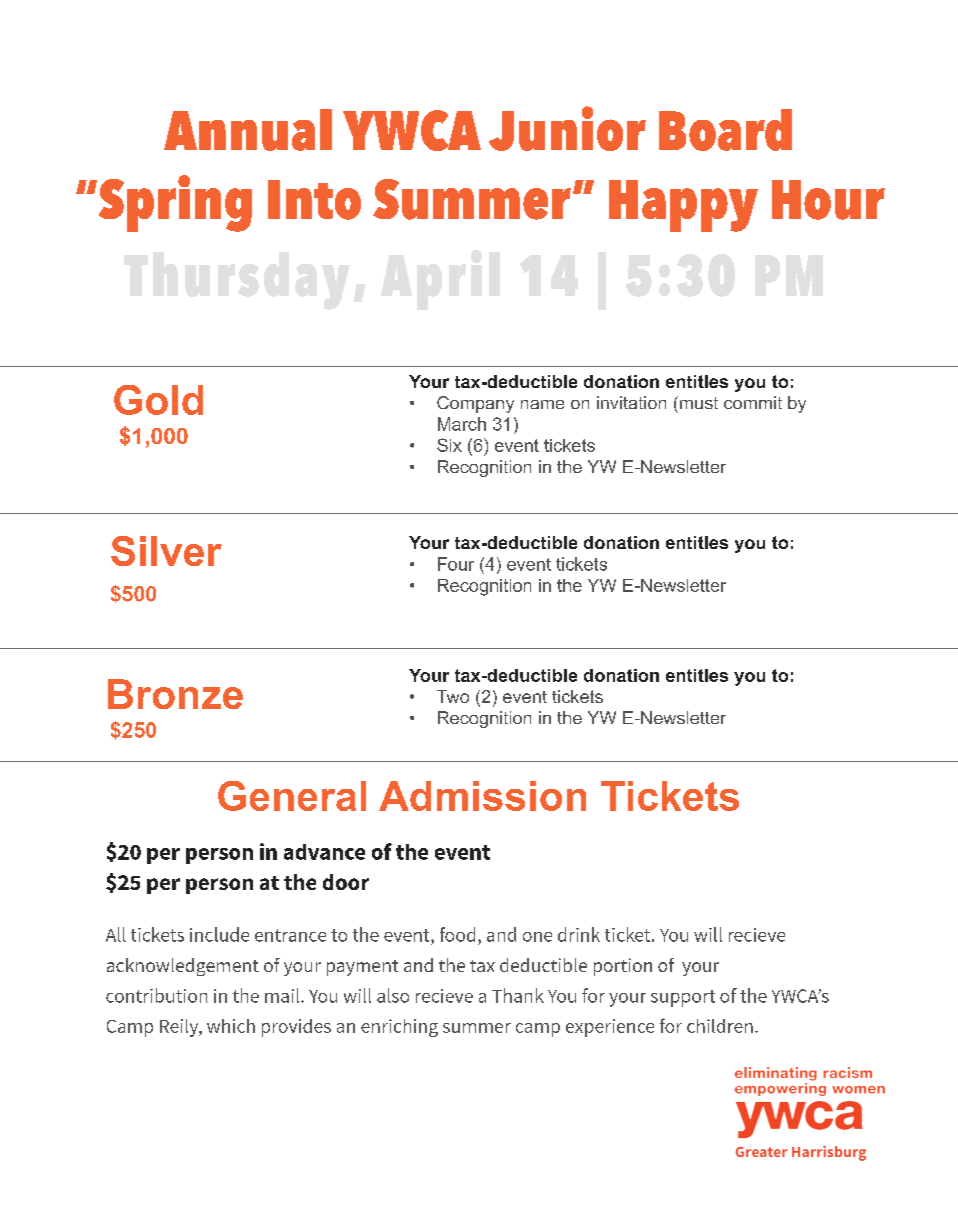 The image size is (958, 1232). I want to click on Junior, so click(567, 128).
